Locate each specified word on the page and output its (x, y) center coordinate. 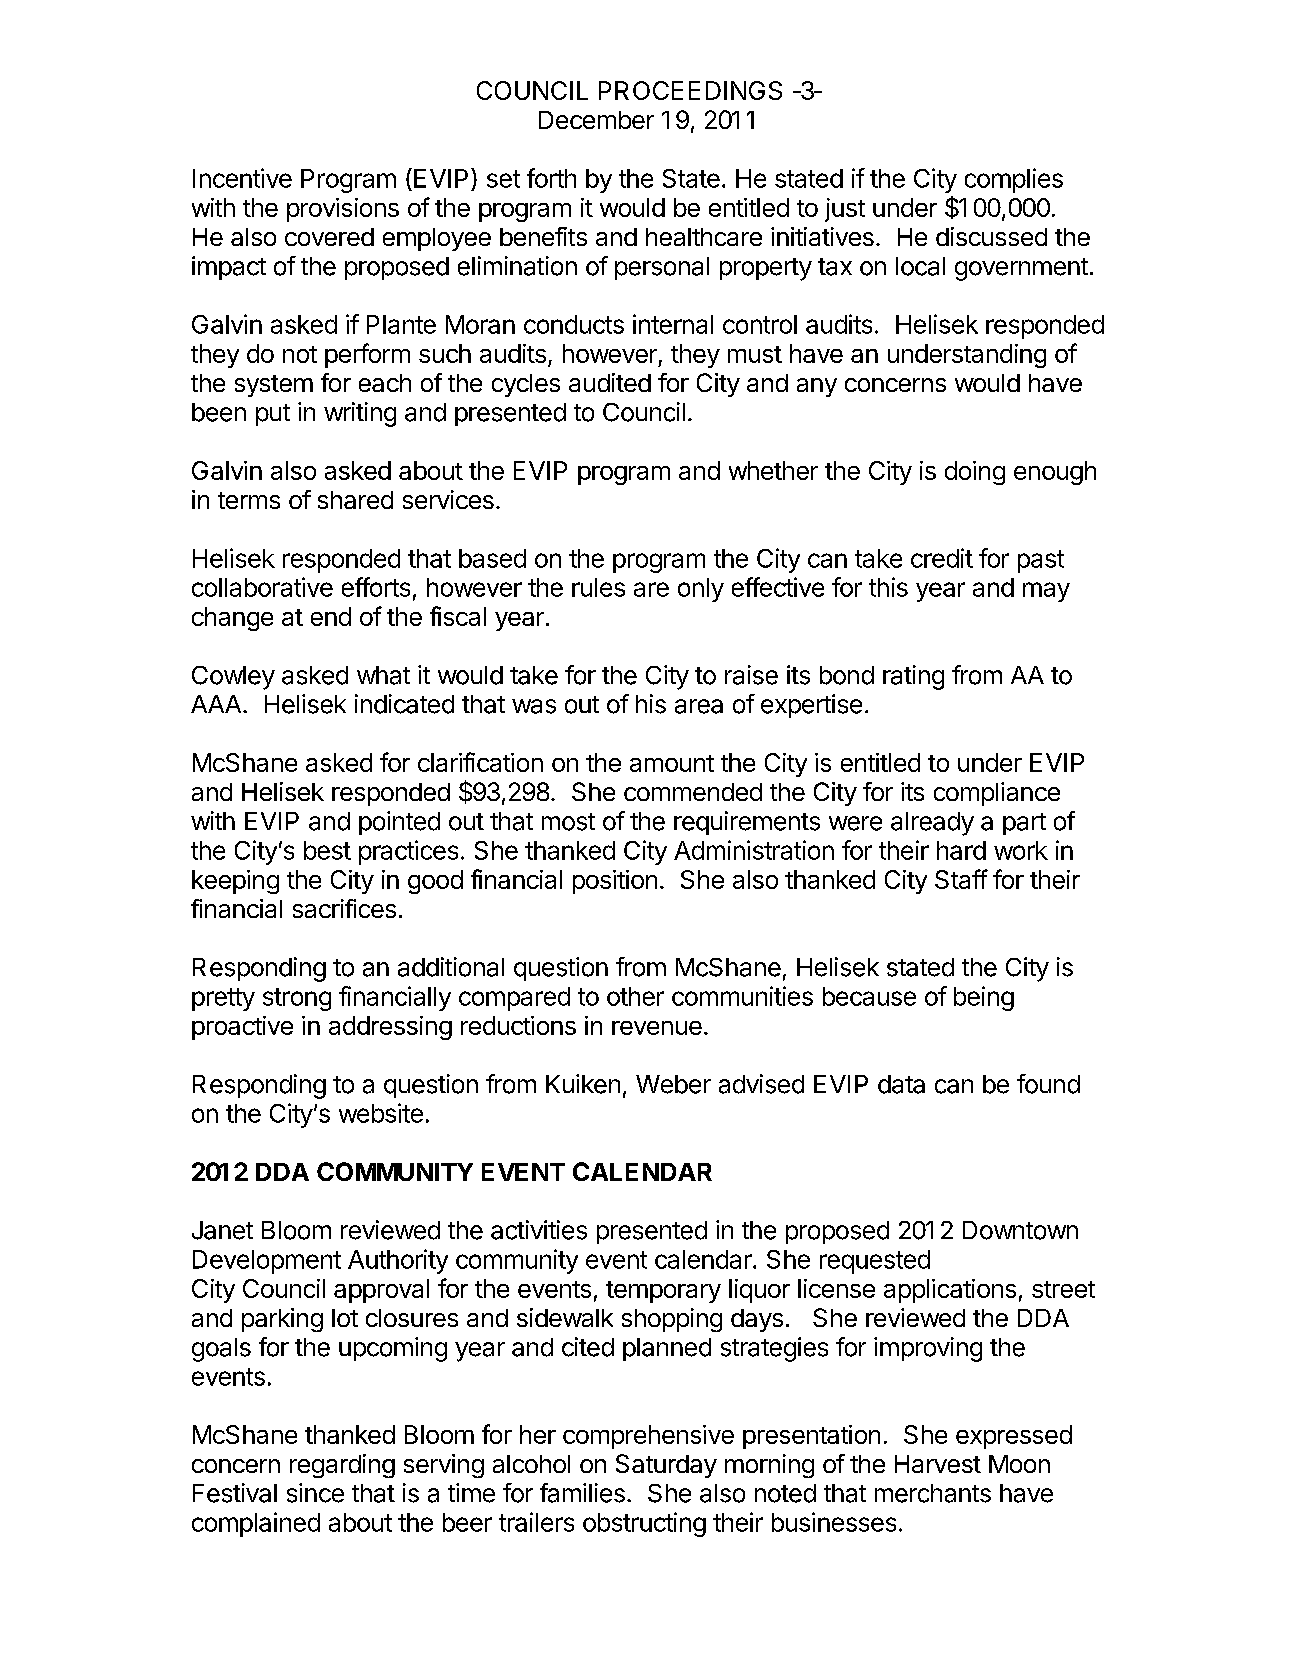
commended (693, 792)
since (315, 1493)
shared (355, 500)
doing (975, 473)
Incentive (242, 178)
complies (1014, 180)
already (932, 824)
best (327, 850)
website (381, 1113)
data (901, 1084)
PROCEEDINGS (690, 90)
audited (610, 382)
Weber (673, 1084)
